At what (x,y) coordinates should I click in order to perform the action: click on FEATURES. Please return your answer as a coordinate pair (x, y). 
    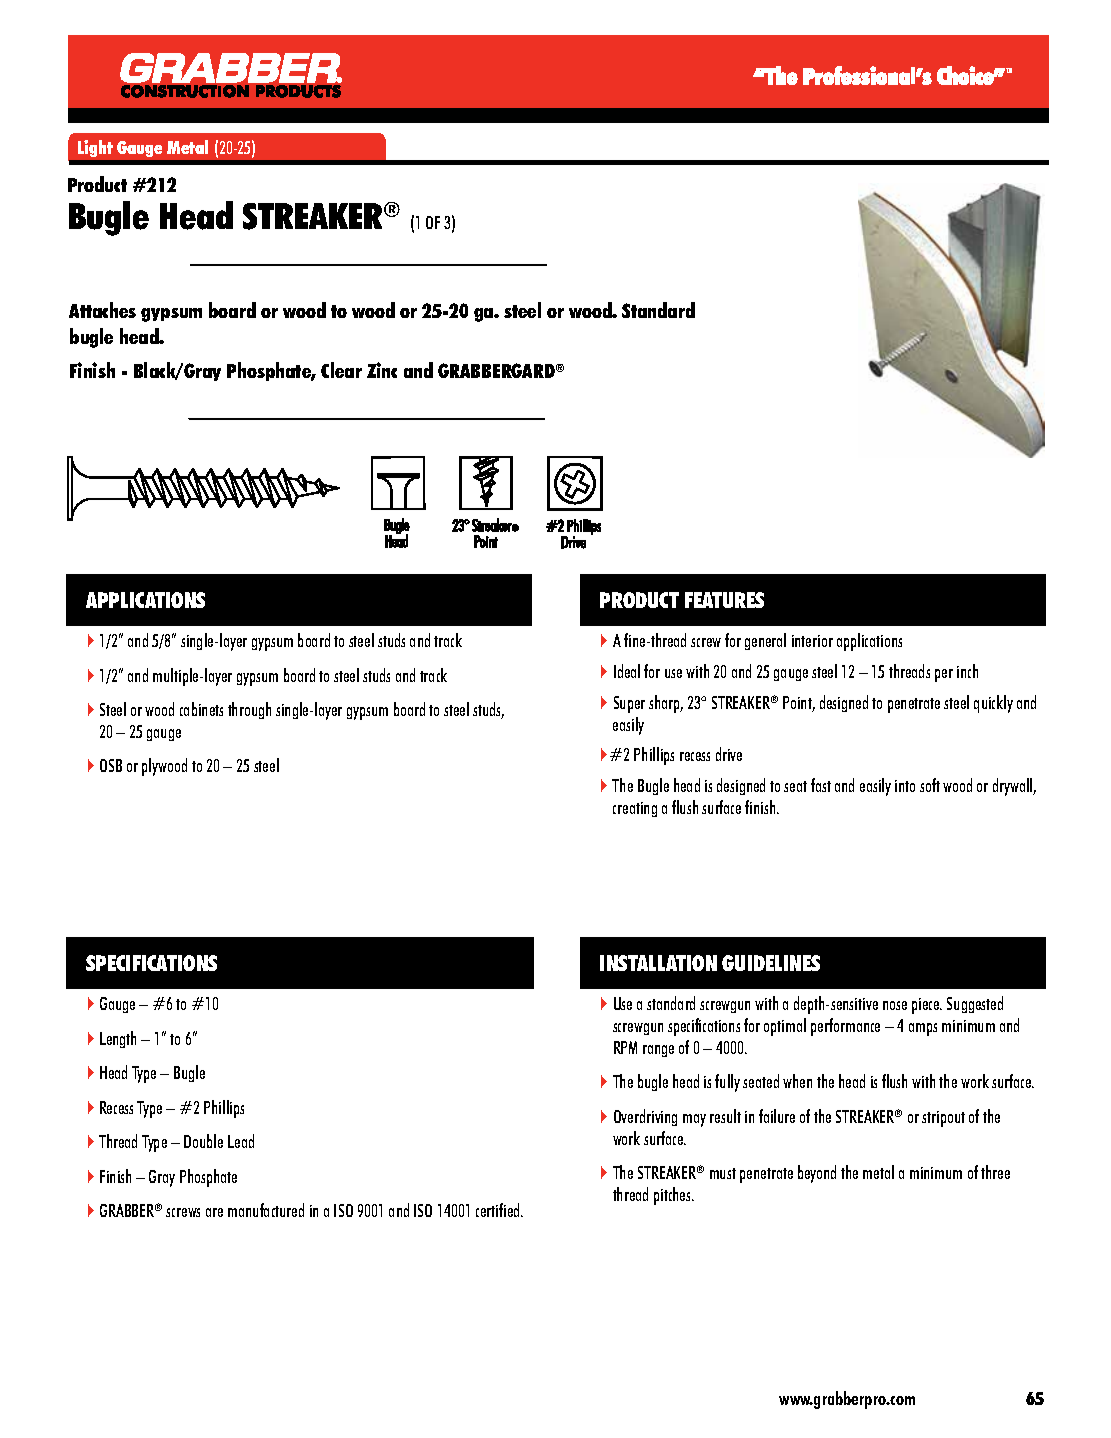
    Looking at the image, I should click on (724, 600).
